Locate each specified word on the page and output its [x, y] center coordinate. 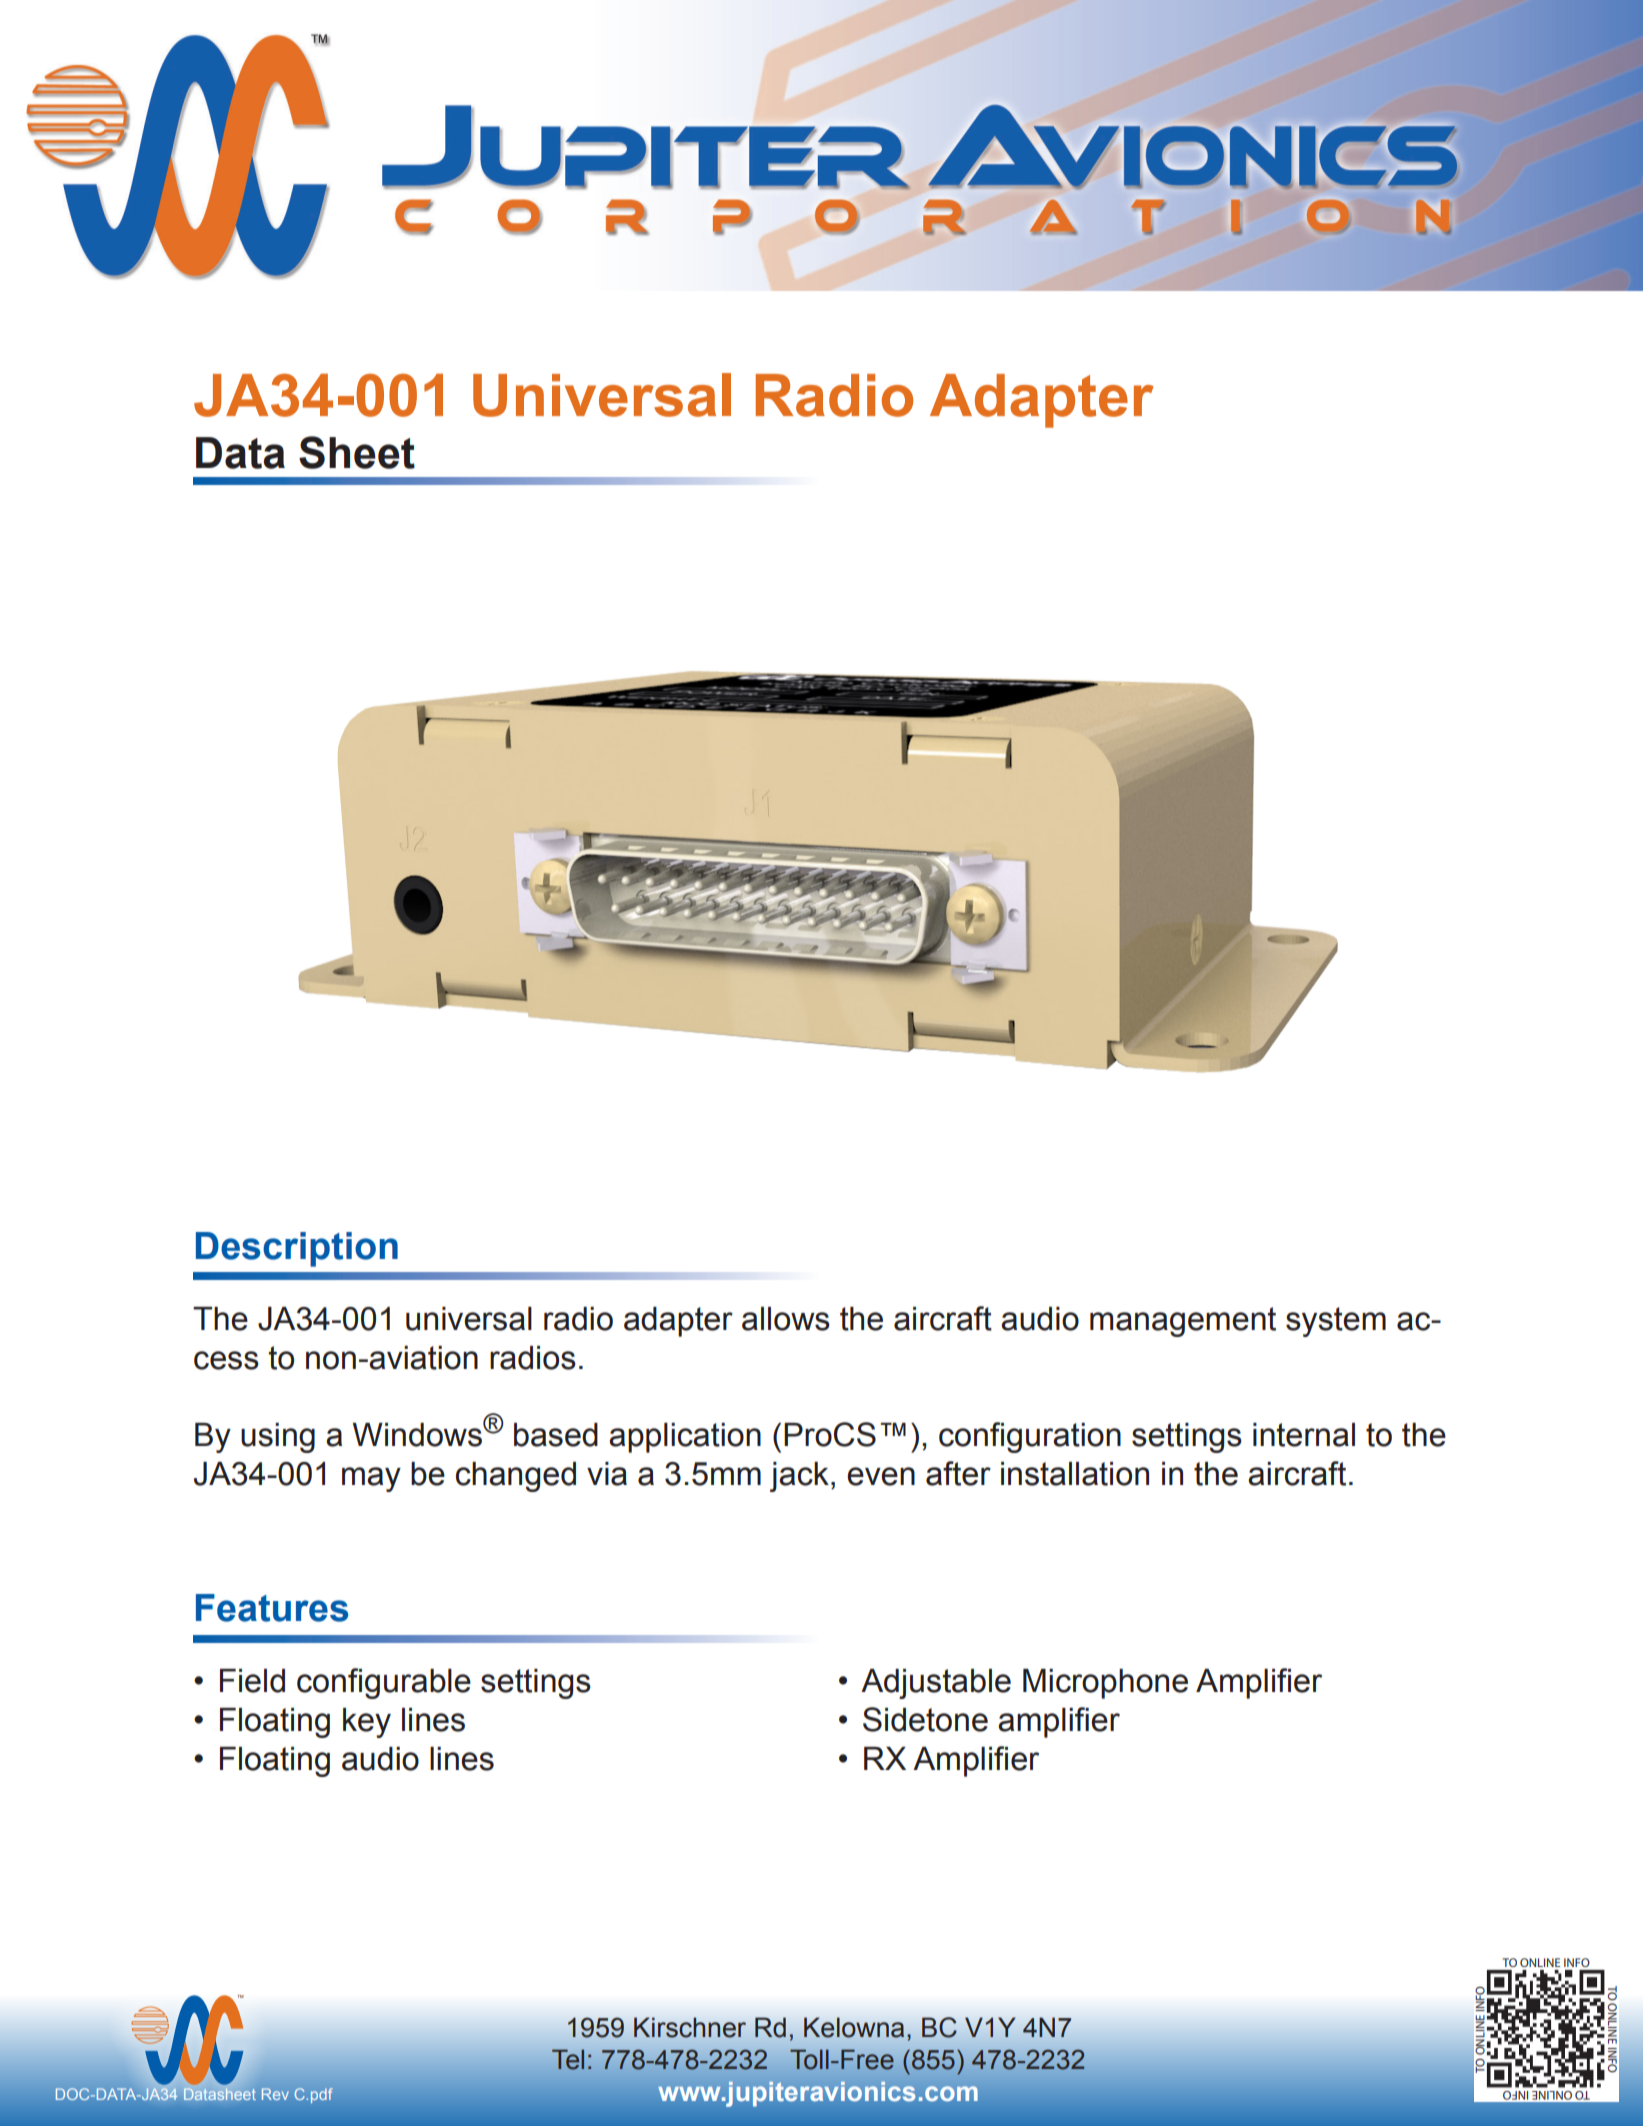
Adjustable [936, 1684]
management [1183, 1322]
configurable [384, 1683]
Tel [568, 2060]
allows [786, 1319]
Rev [275, 2094]
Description [297, 1249]
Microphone [1105, 1684]
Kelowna [854, 2027]
